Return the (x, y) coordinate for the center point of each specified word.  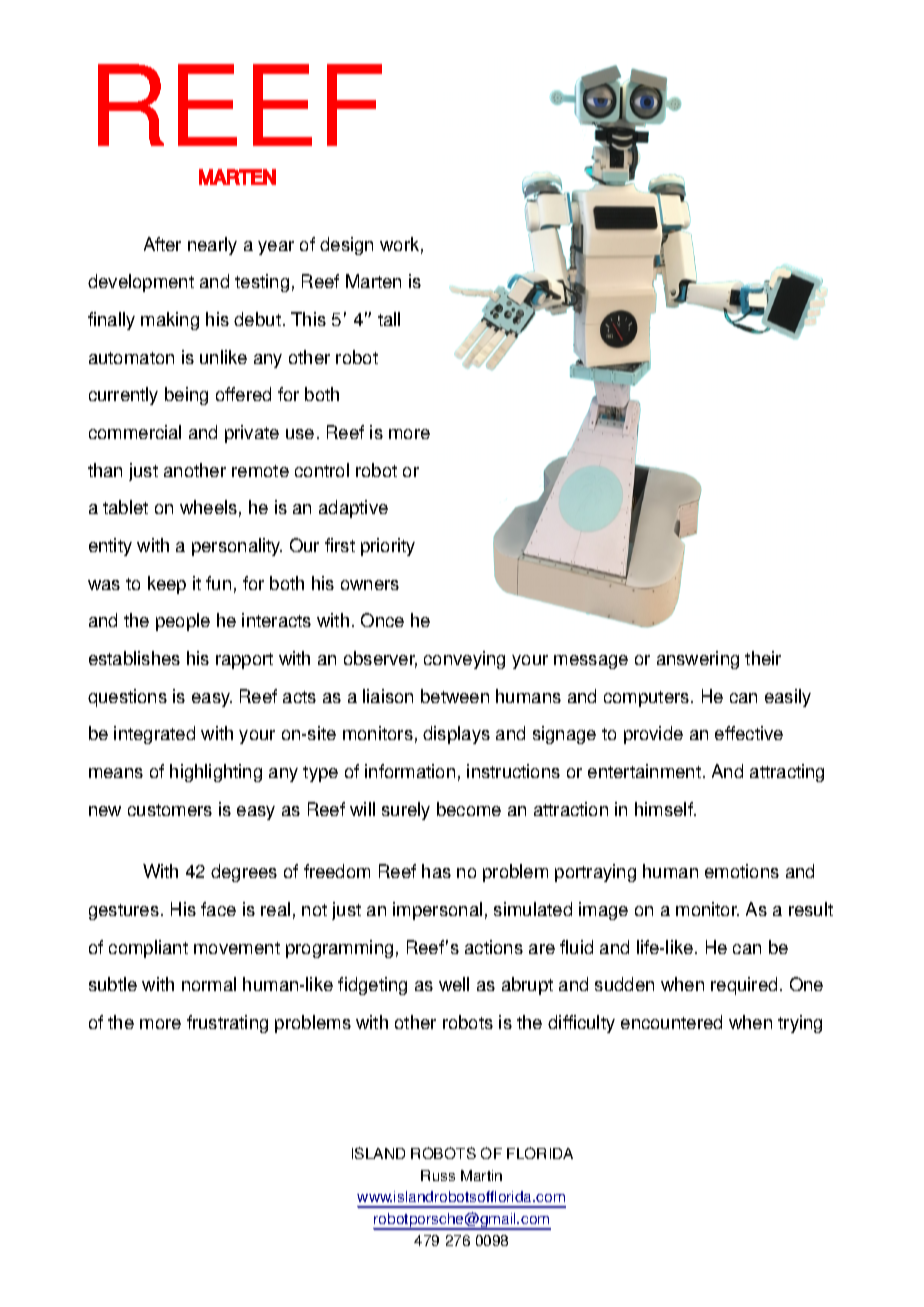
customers (170, 810)
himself (665, 809)
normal (209, 984)
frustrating (227, 1024)
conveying (464, 660)
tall (389, 319)
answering (698, 660)
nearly (212, 246)
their (763, 658)
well (454, 984)
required (744, 986)
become (469, 809)
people (183, 622)
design (346, 246)
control (322, 470)
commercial (135, 432)
